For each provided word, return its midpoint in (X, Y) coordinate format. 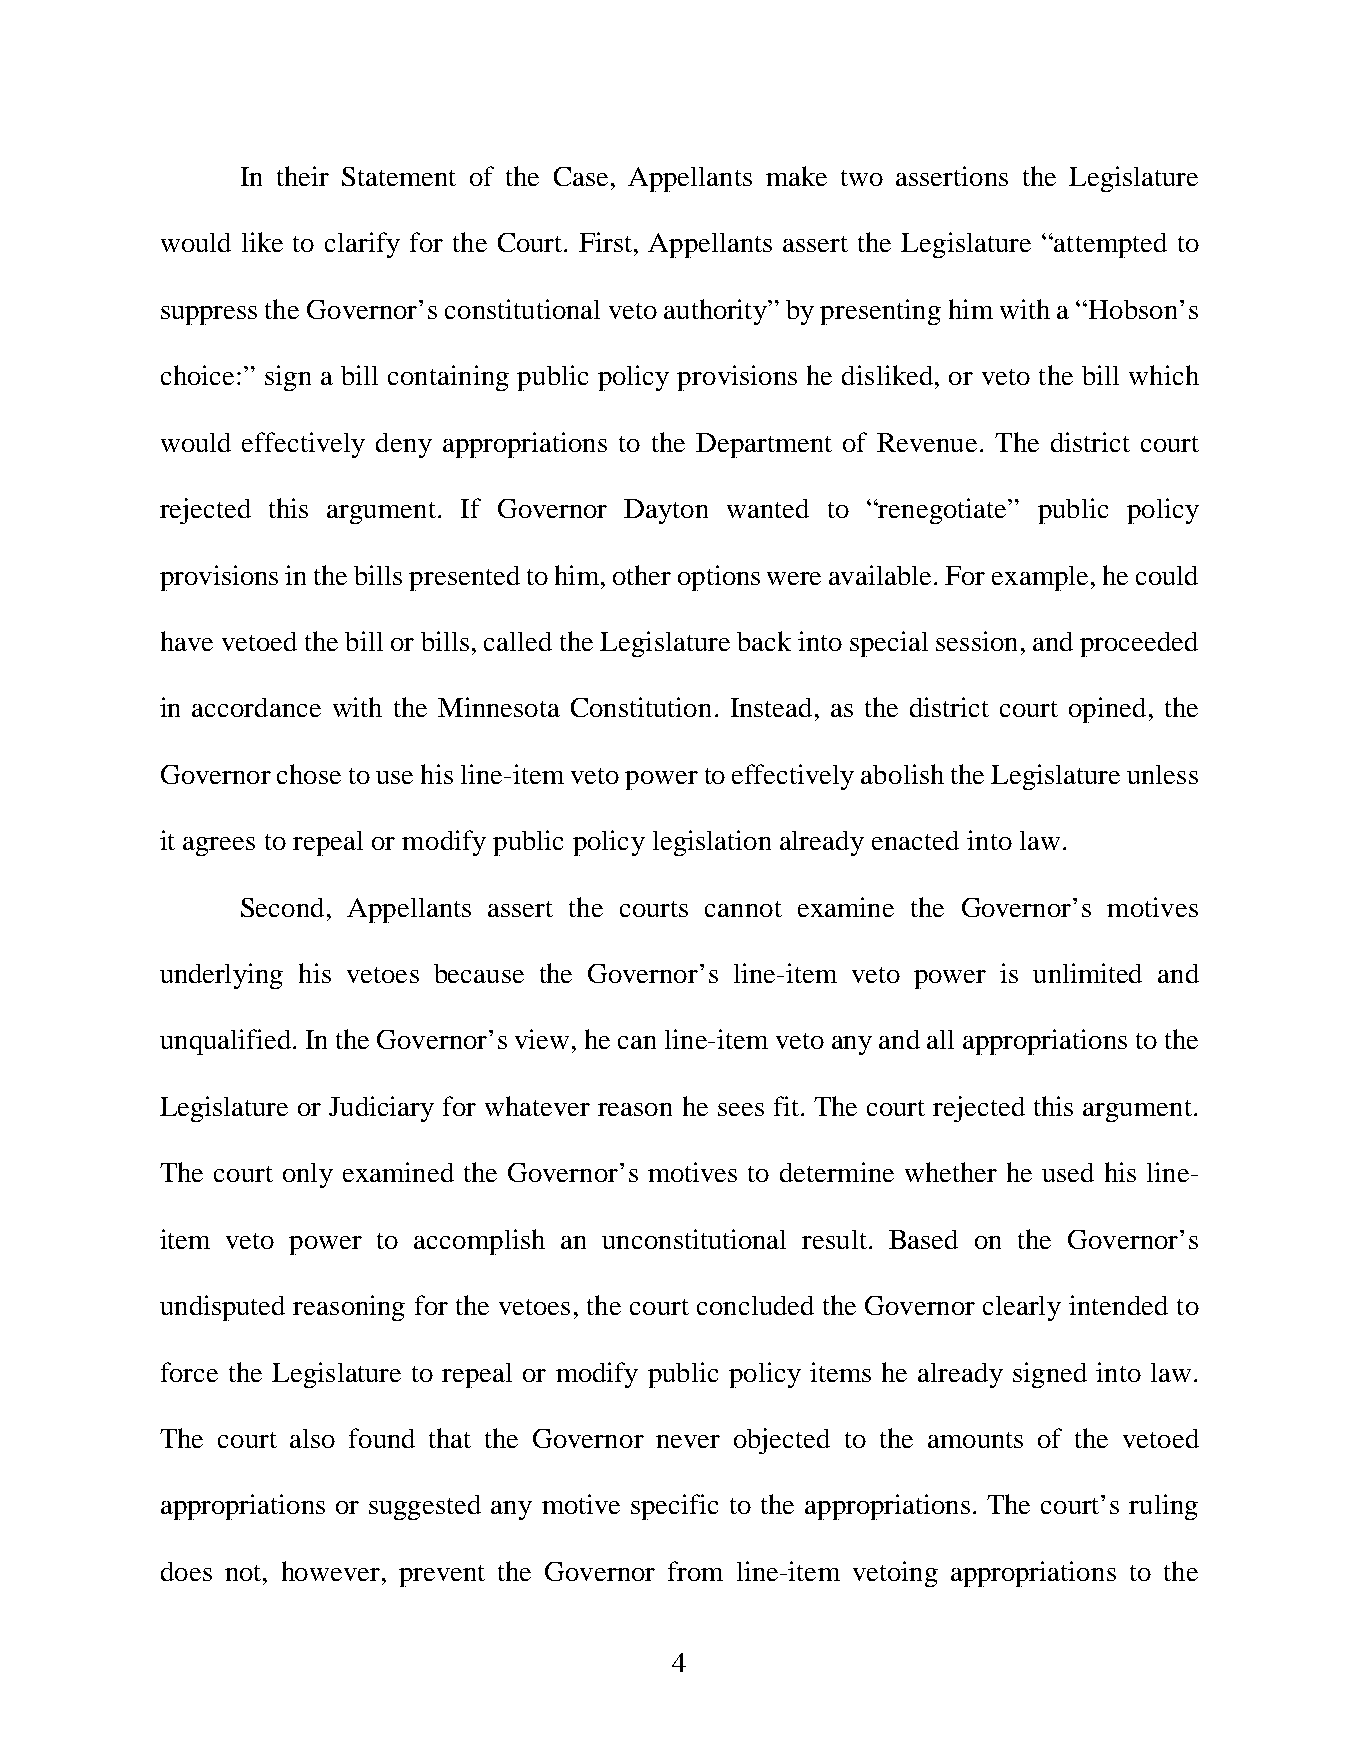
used (1068, 1172)
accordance (256, 707)
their (303, 176)
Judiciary (381, 1109)
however (332, 1571)
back (764, 641)
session (976, 641)
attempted (1109, 245)
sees (741, 1109)
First (605, 242)
